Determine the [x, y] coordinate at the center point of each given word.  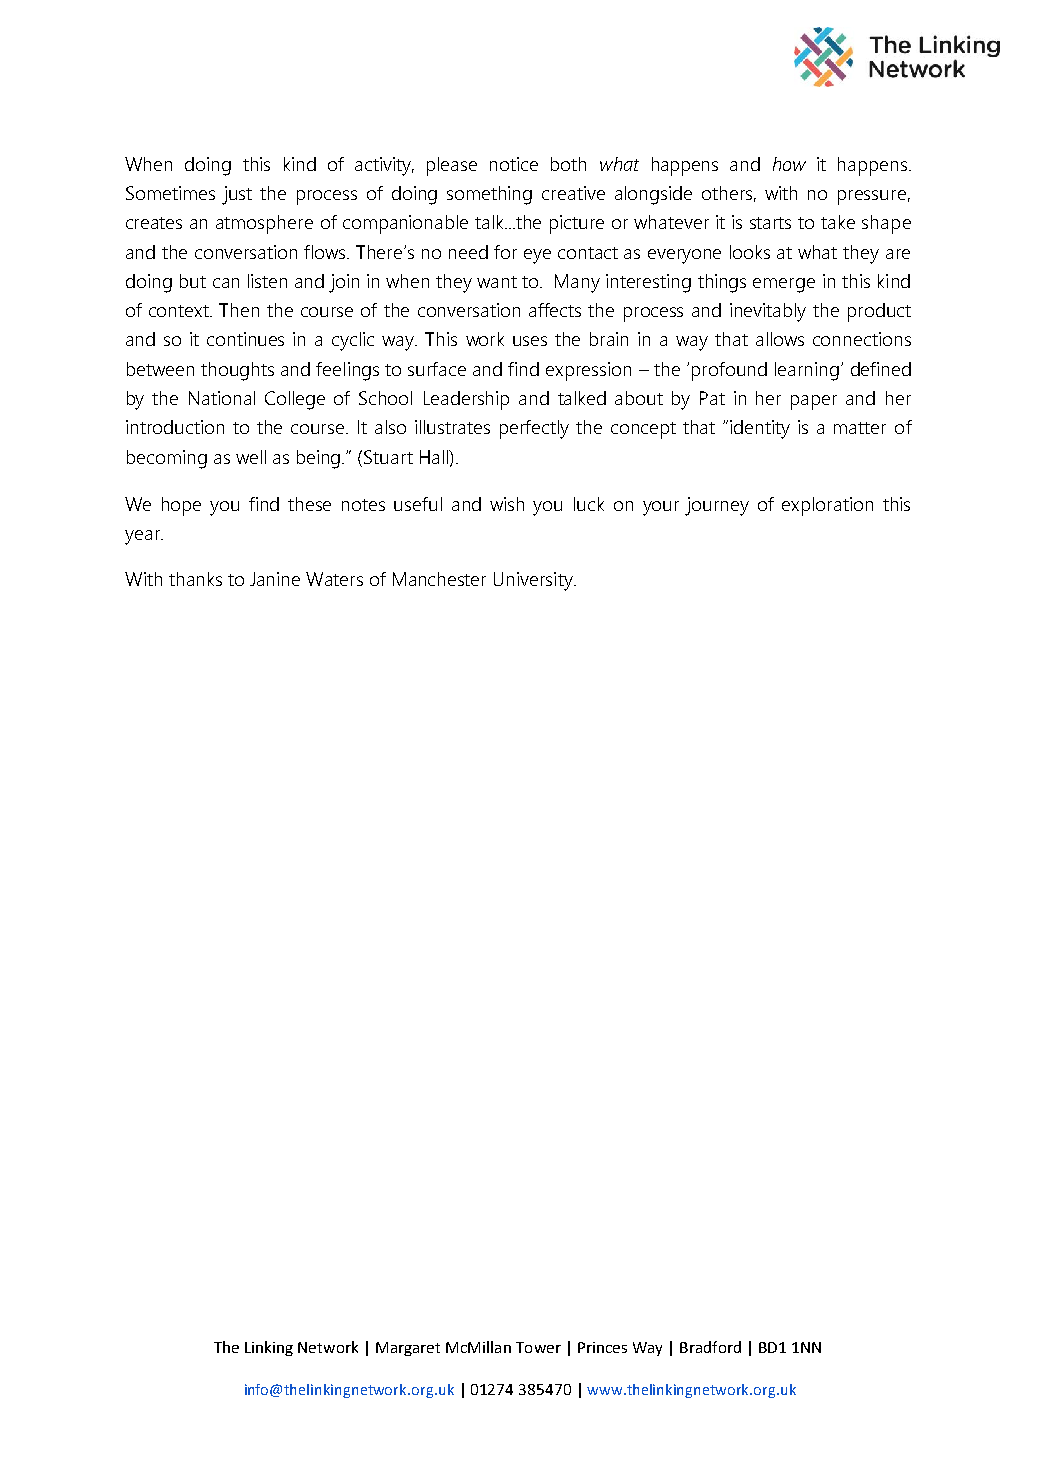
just [237, 195]
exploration [827, 506]
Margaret [408, 1349]
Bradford [710, 1347]
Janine [275, 579]
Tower [538, 1347]
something [489, 195]
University [534, 581]
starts [770, 223]
